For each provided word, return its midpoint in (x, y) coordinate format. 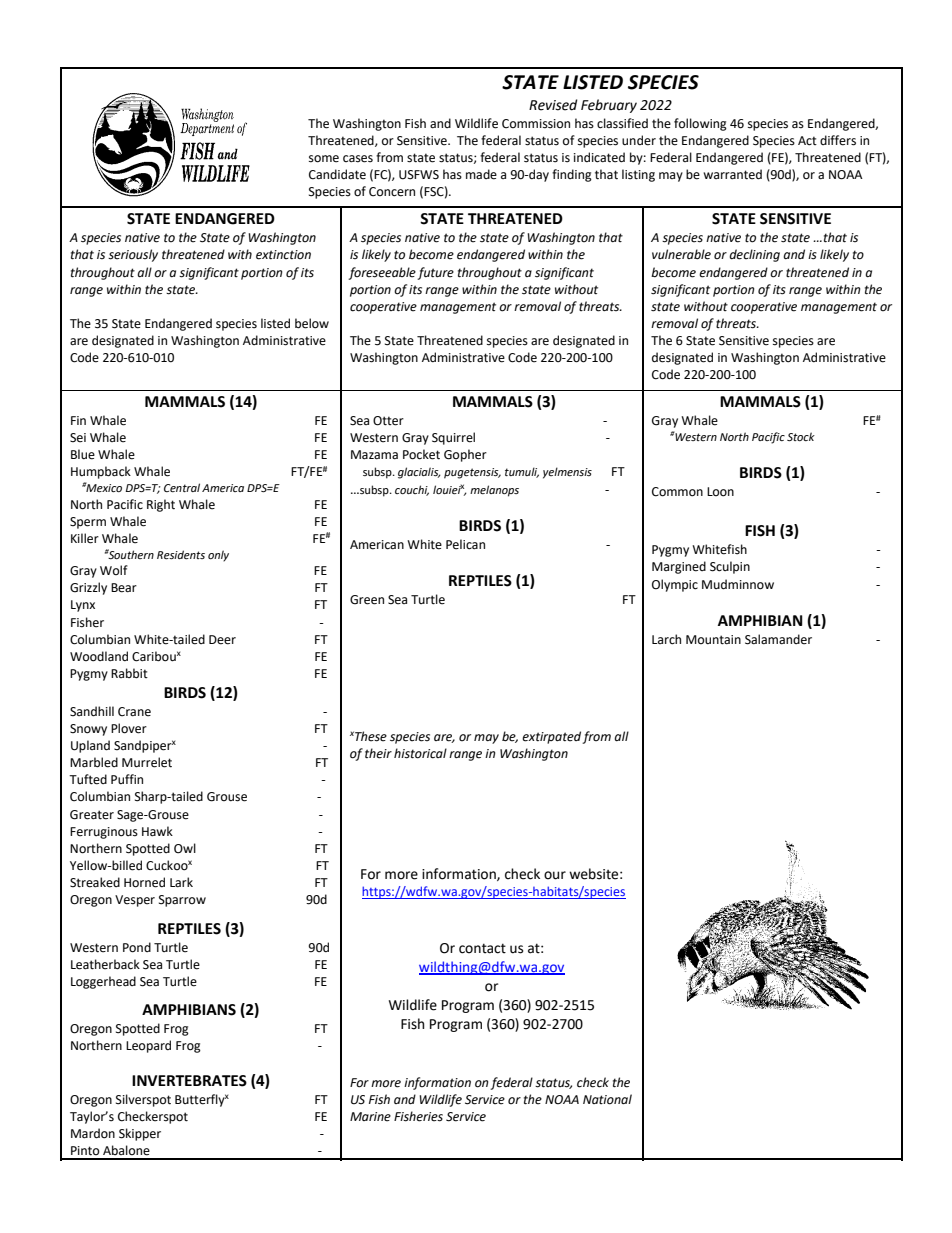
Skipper (140, 1134)
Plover (129, 728)
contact (482, 948)
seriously (133, 255)
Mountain (713, 640)
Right (161, 505)
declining (754, 255)
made (481, 174)
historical (420, 753)
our (555, 875)
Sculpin (730, 567)
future (435, 273)
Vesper (135, 901)
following (700, 124)
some (324, 159)
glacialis (419, 473)
